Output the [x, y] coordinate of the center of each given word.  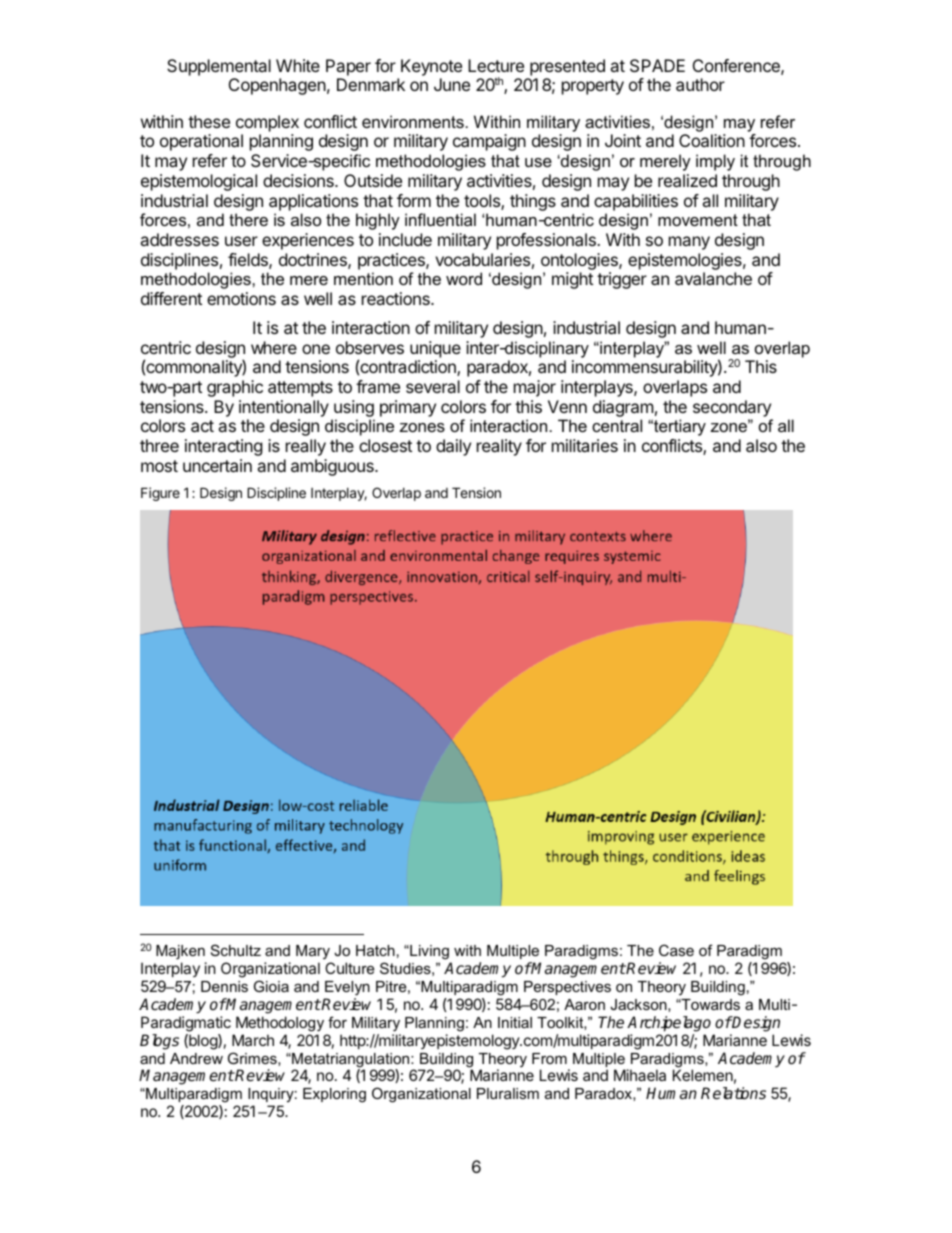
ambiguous [333, 467]
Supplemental [219, 67]
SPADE [657, 65]
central [617, 425]
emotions [241, 298]
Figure [160, 494]
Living [428, 952]
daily [453, 447]
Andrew [196, 1058]
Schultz [236, 950]
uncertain [217, 465]
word [464, 278]
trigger [622, 280]
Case [676, 950]
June [452, 84]
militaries [585, 445]
